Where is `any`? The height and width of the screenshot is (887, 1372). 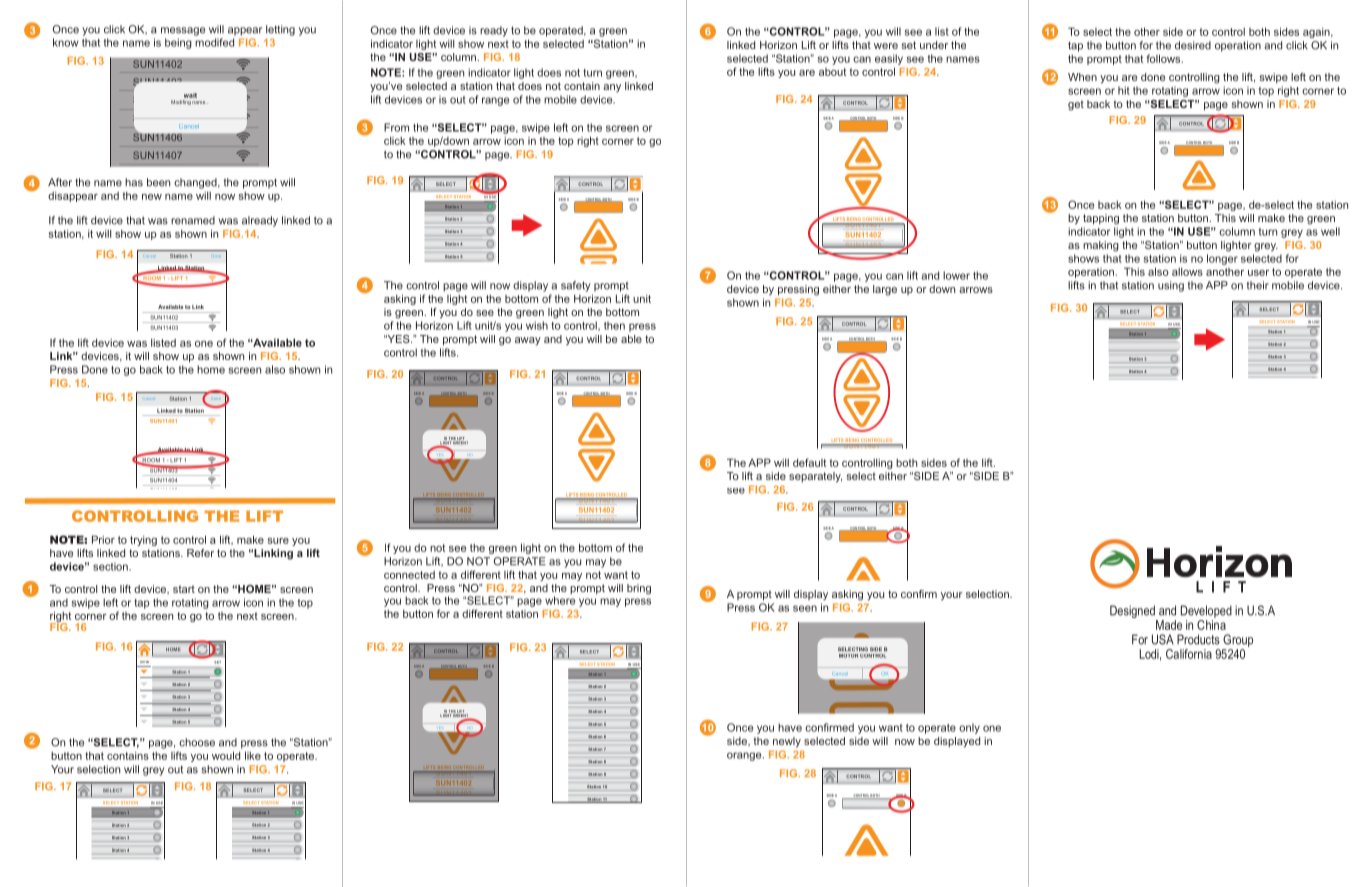 any is located at coordinates (612, 88).
